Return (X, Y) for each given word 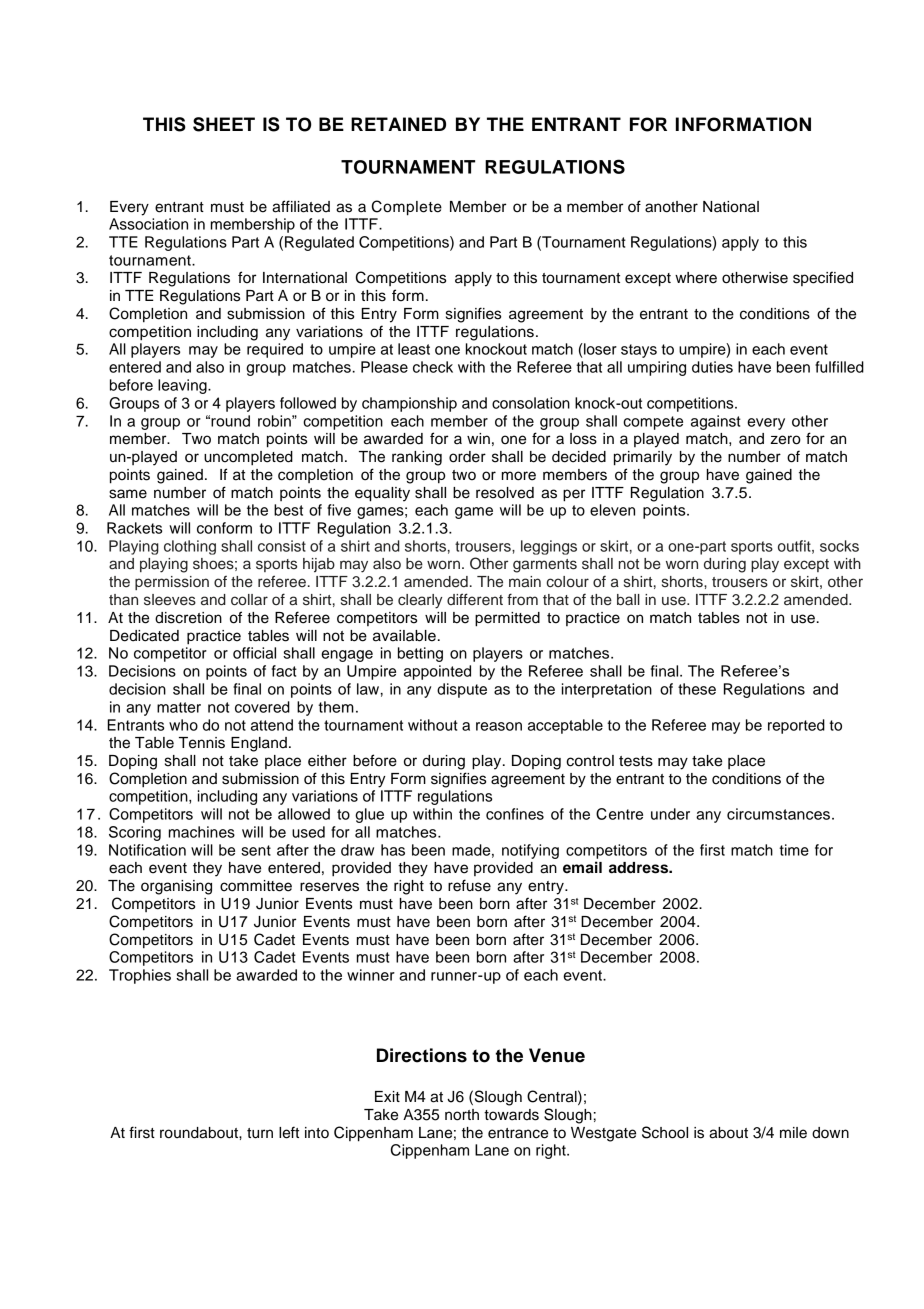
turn (260, 1133)
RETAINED (398, 124)
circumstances (780, 814)
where (696, 278)
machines (202, 832)
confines (515, 814)
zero (785, 440)
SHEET (224, 124)
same (128, 494)
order (467, 457)
